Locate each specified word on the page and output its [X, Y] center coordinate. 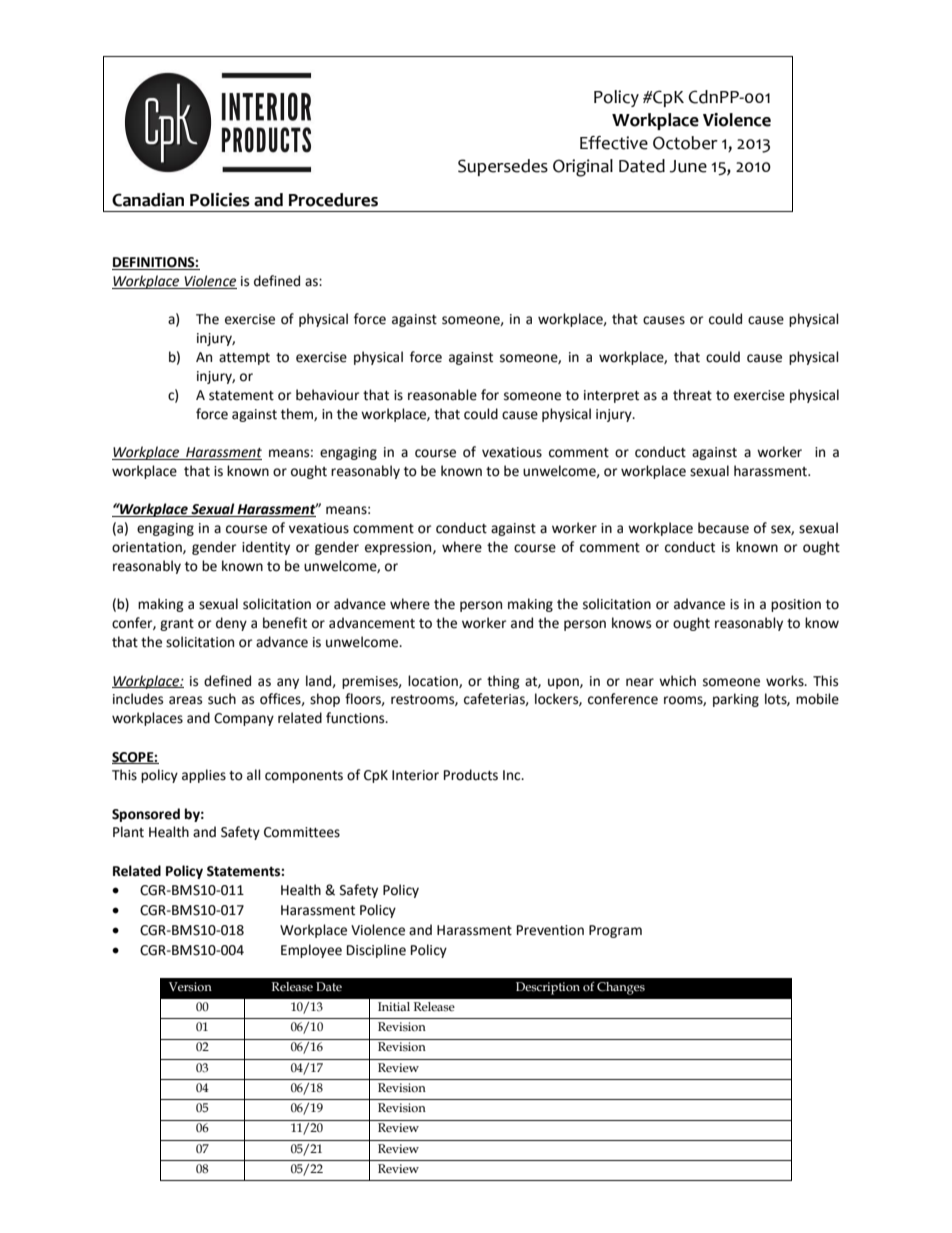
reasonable [442, 395]
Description [548, 988]
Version [190, 987]
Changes [621, 988]
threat [692, 395]
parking [736, 700]
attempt [244, 359]
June [688, 166]
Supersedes [503, 167]
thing [503, 682]
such [222, 699]
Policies [220, 200]
